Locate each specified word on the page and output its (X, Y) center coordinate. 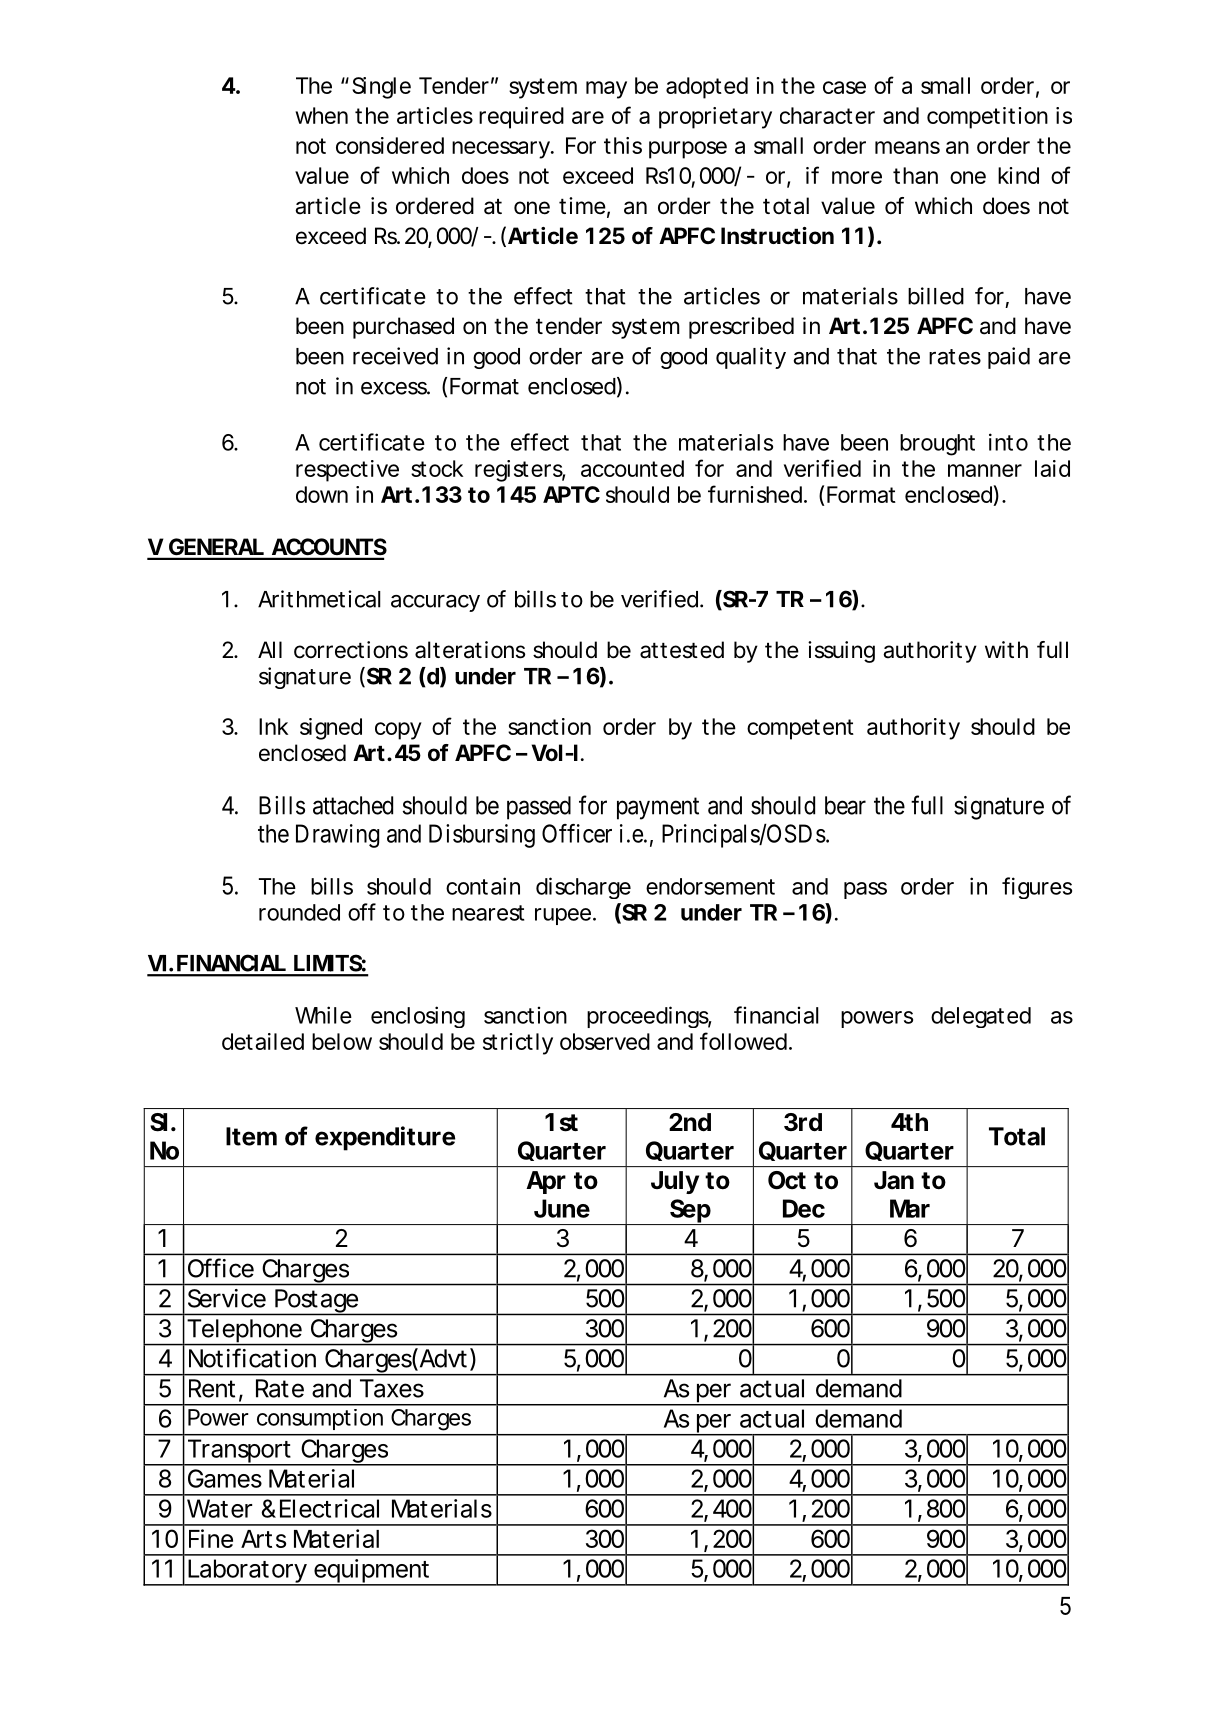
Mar (910, 1208)
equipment (372, 1572)
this (623, 145)
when (321, 115)
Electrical (329, 1508)
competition (987, 118)
